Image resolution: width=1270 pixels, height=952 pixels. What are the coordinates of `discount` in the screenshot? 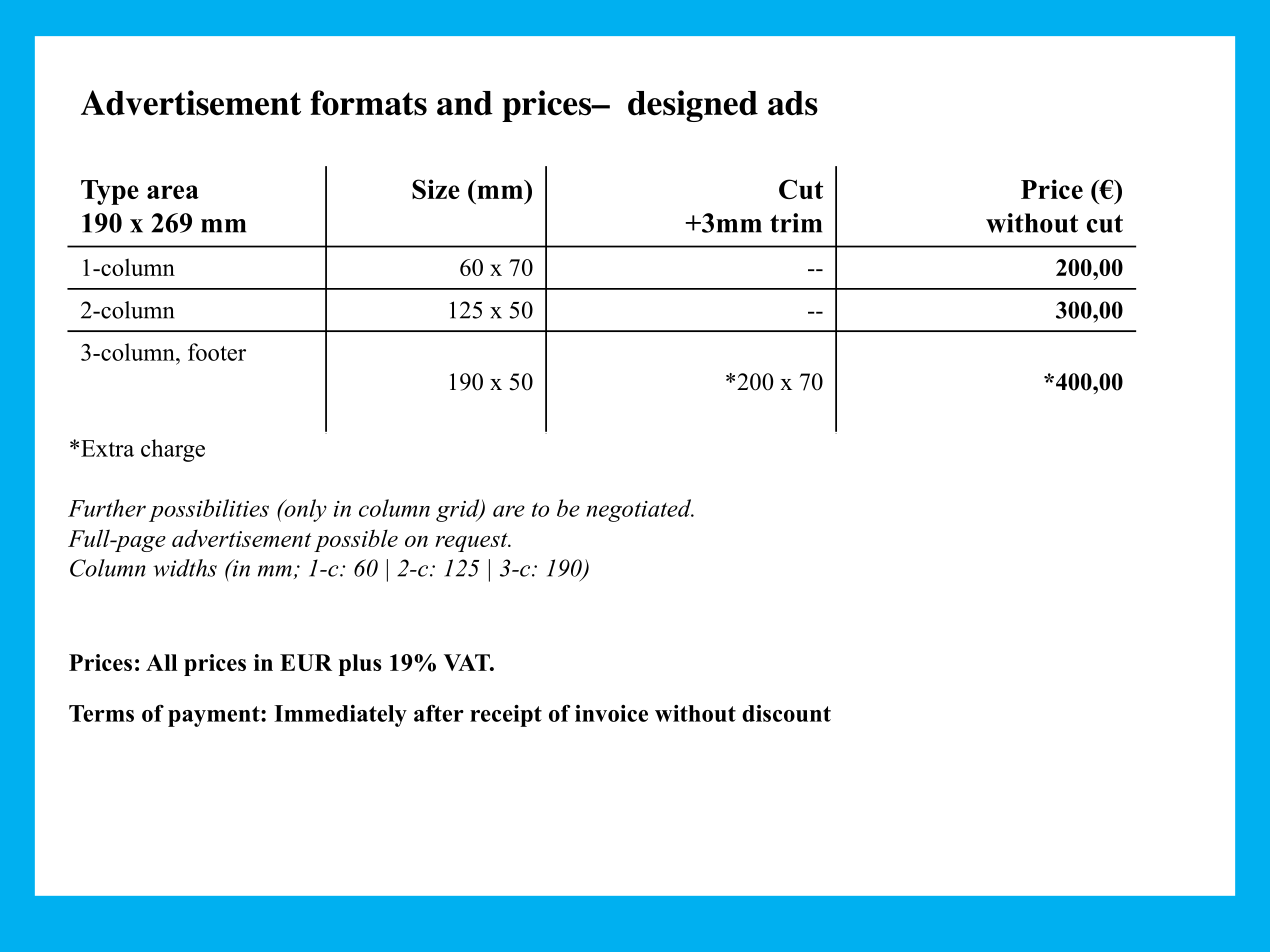 It's located at (786, 713).
